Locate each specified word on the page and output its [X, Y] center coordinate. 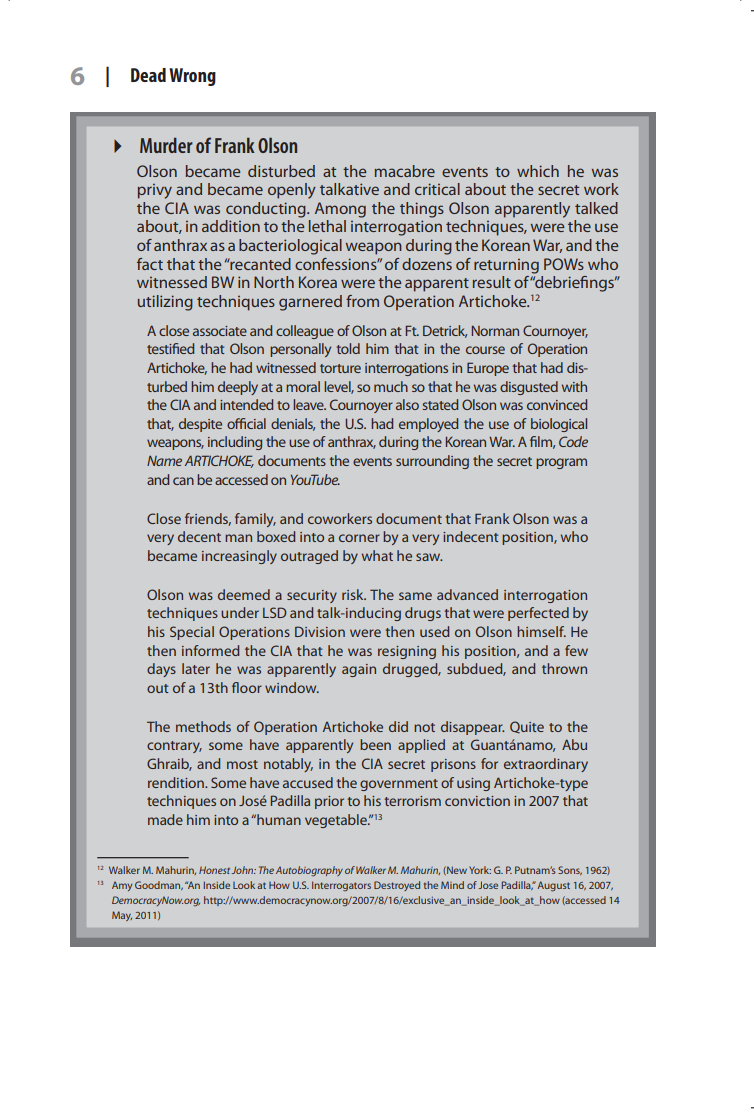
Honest [214, 870]
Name [164, 461]
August [553, 886]
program [561, 463]
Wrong [192, 77]
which [538, 171]
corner [359, 538]
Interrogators [341, 886]
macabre [405, 171]
